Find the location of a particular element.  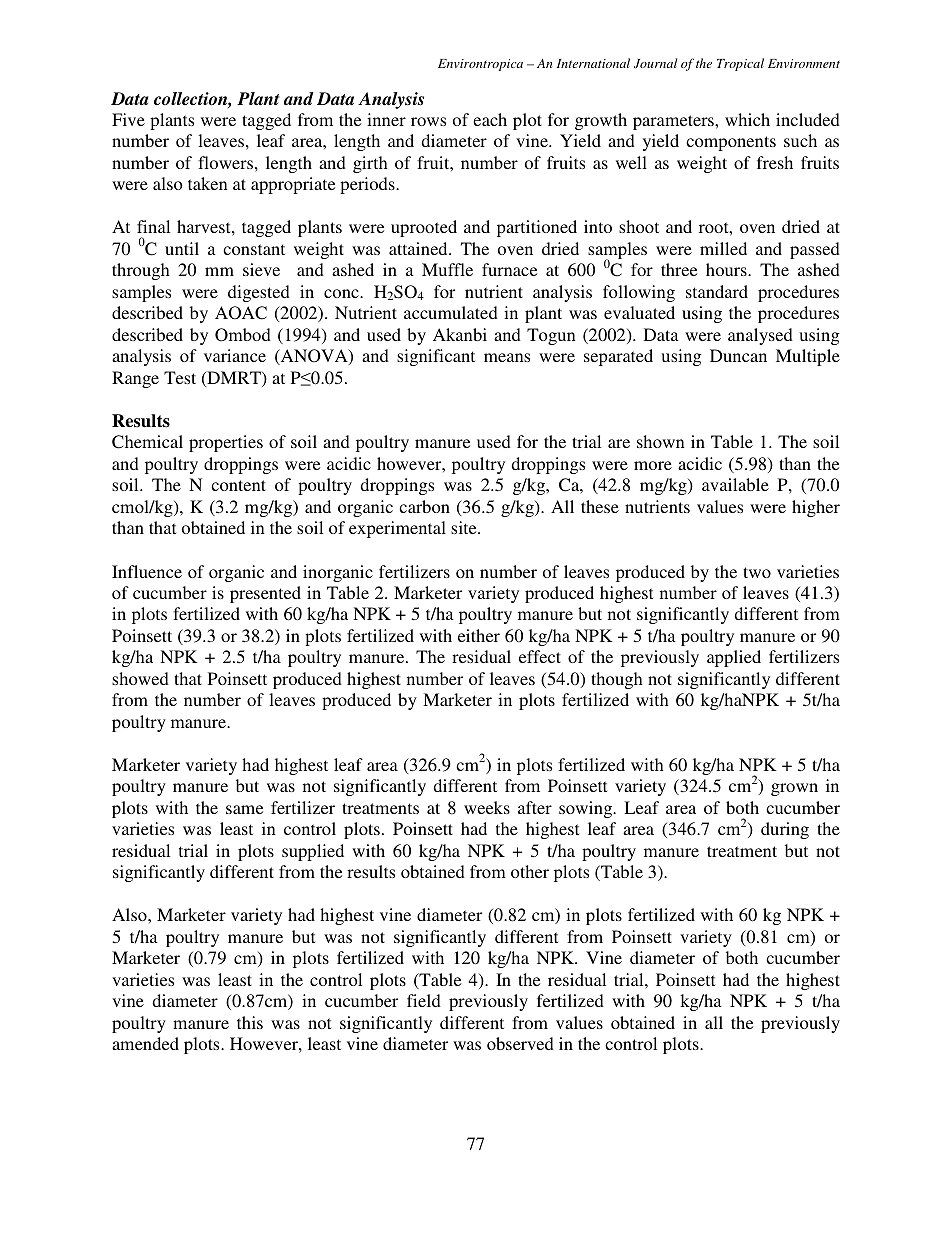

Five is located at coordinates (128, 119).
